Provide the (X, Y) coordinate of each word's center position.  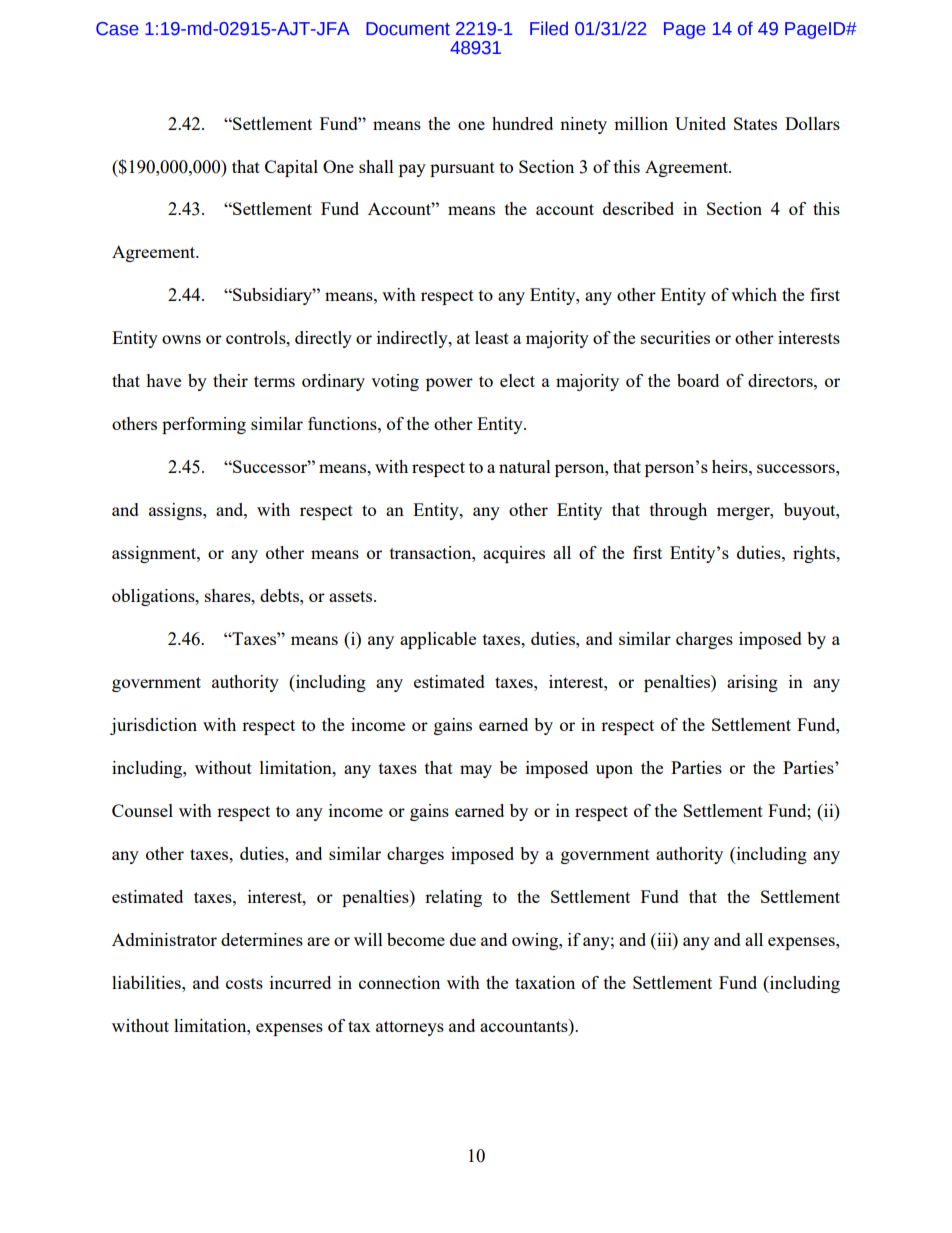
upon (614, 771)
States (755, 123)
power (449, 384)
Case (117, 29)
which (754, 294)
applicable (438, 640)
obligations (154, 597)
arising (752, 683)
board (698, 380)
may (476, 771)
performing (204, 425)
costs (244, 983)
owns (181, 339)
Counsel (142, 810)
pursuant (462, 169)
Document (408, 29)
